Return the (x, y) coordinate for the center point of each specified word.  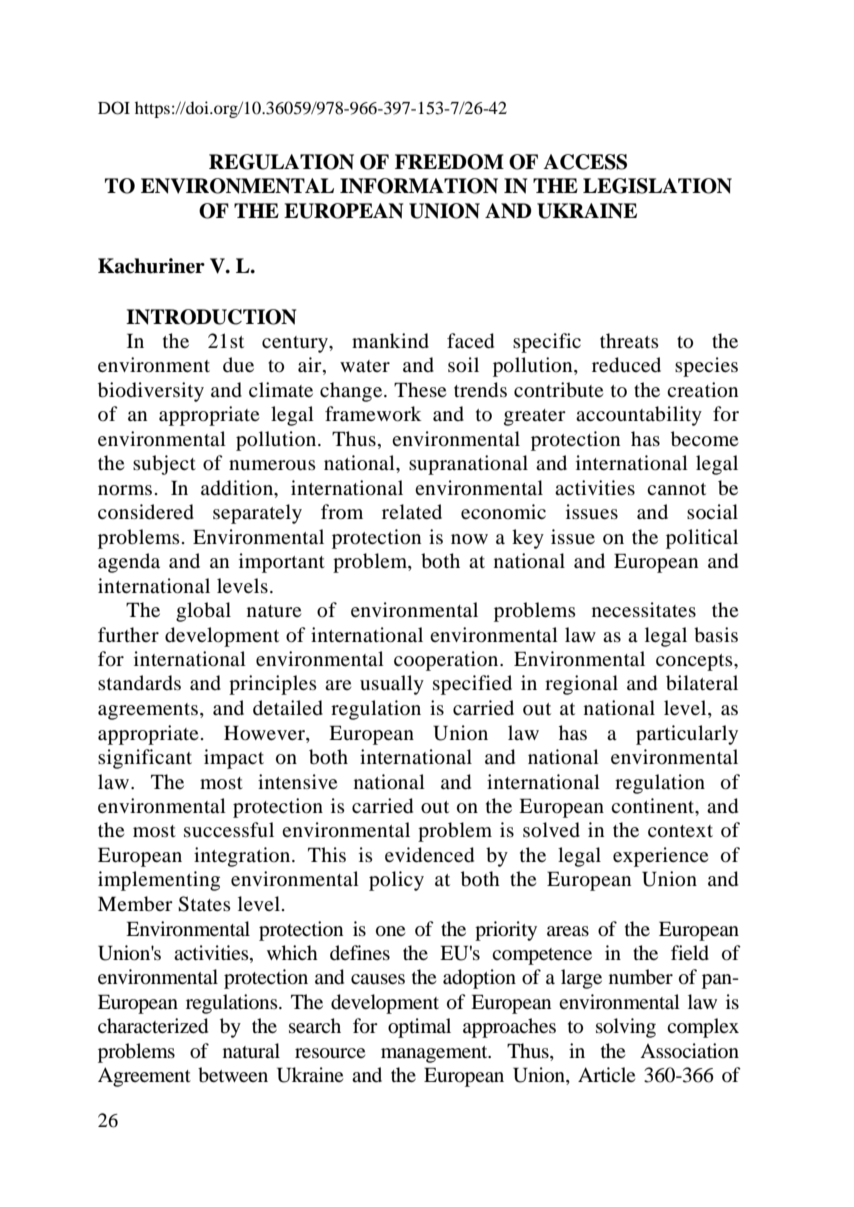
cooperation (447, 661)
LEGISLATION (657, 186)
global (203, 612)
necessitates (644, 609)
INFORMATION (419, 186)
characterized (153, 1026)
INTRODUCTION (211, 317)
